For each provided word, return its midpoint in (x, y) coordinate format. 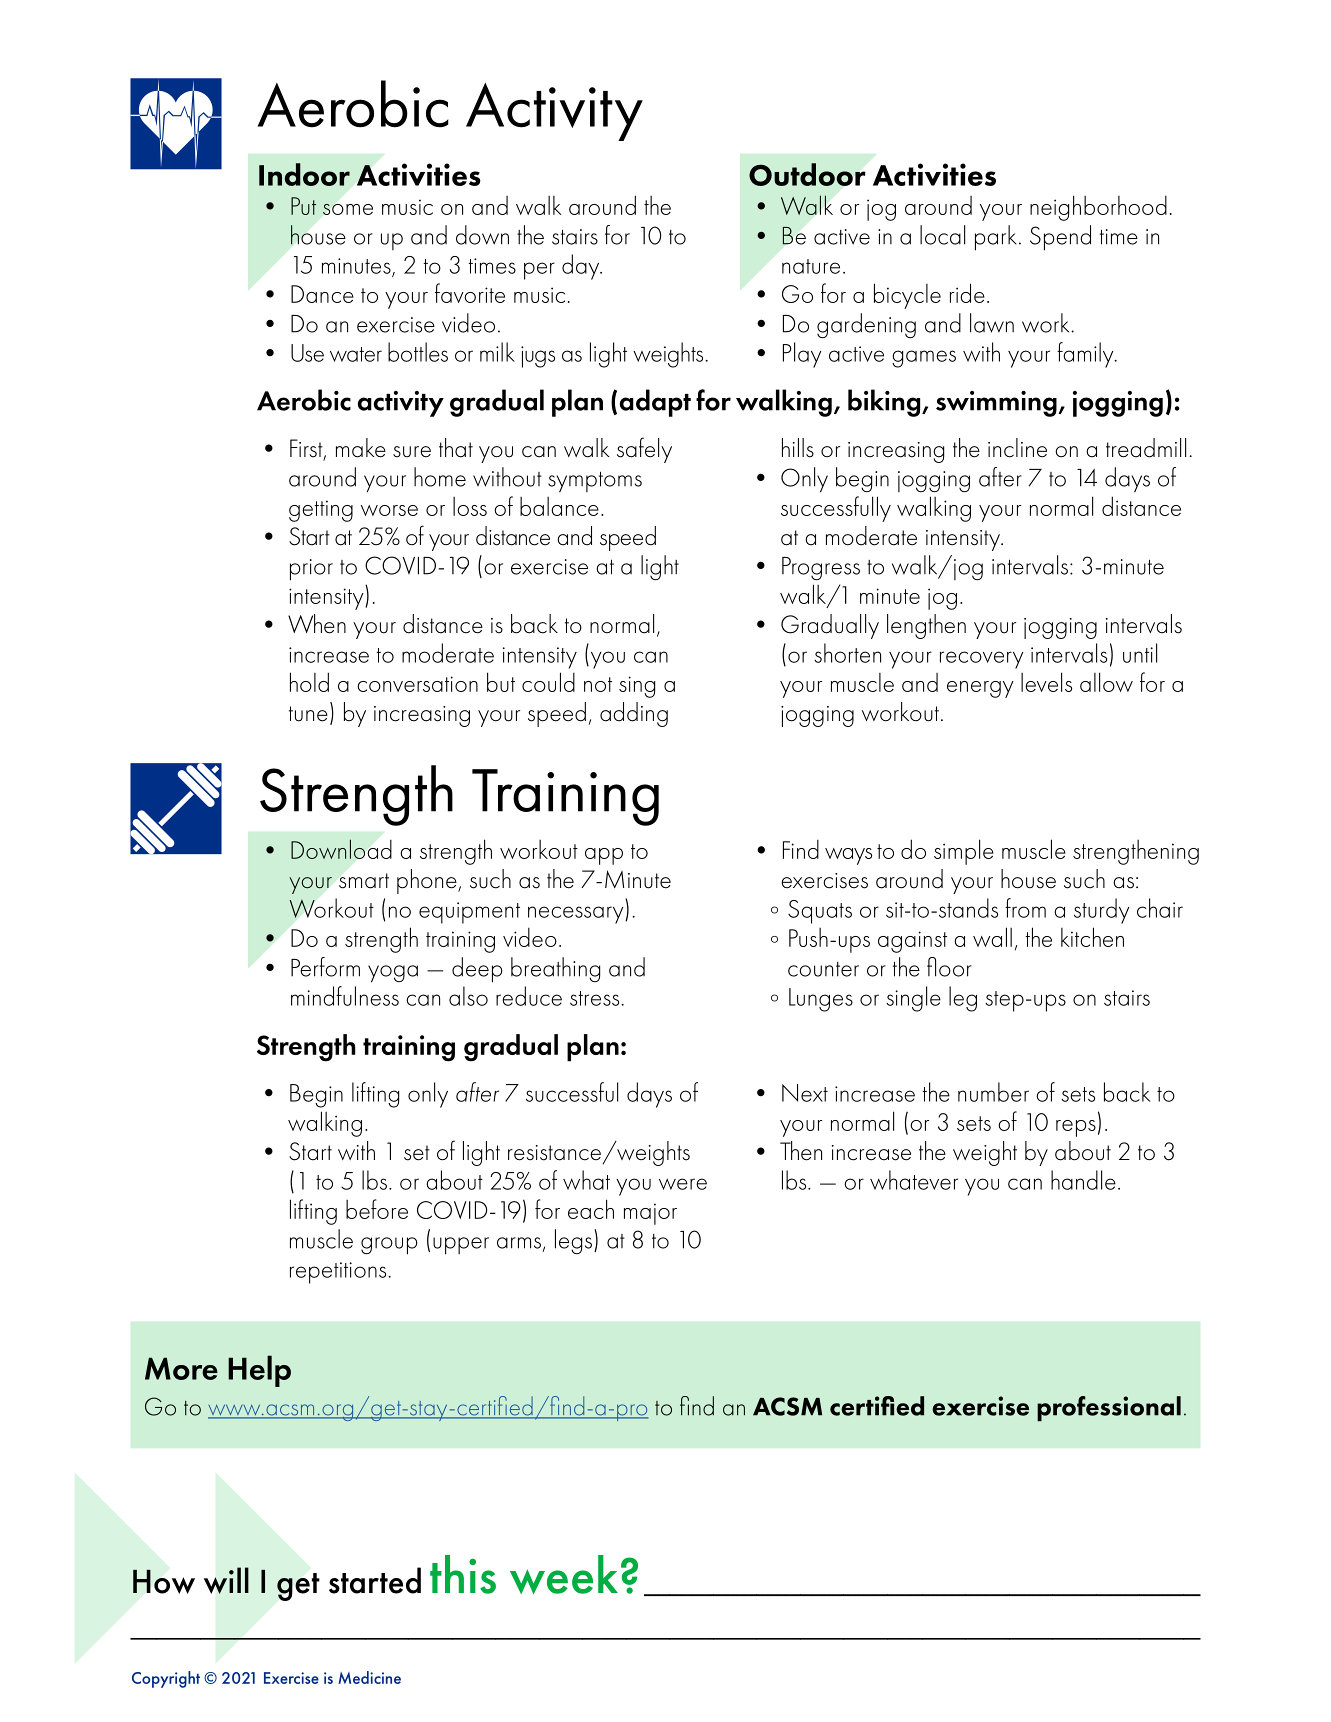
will (226, 1580)
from (1025, 908)
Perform (325, 967)
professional (1109, 1408)
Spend (1060, 238)
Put (303, 206)
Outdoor (807, 174)
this (463, 1574)
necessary (577, 915)
